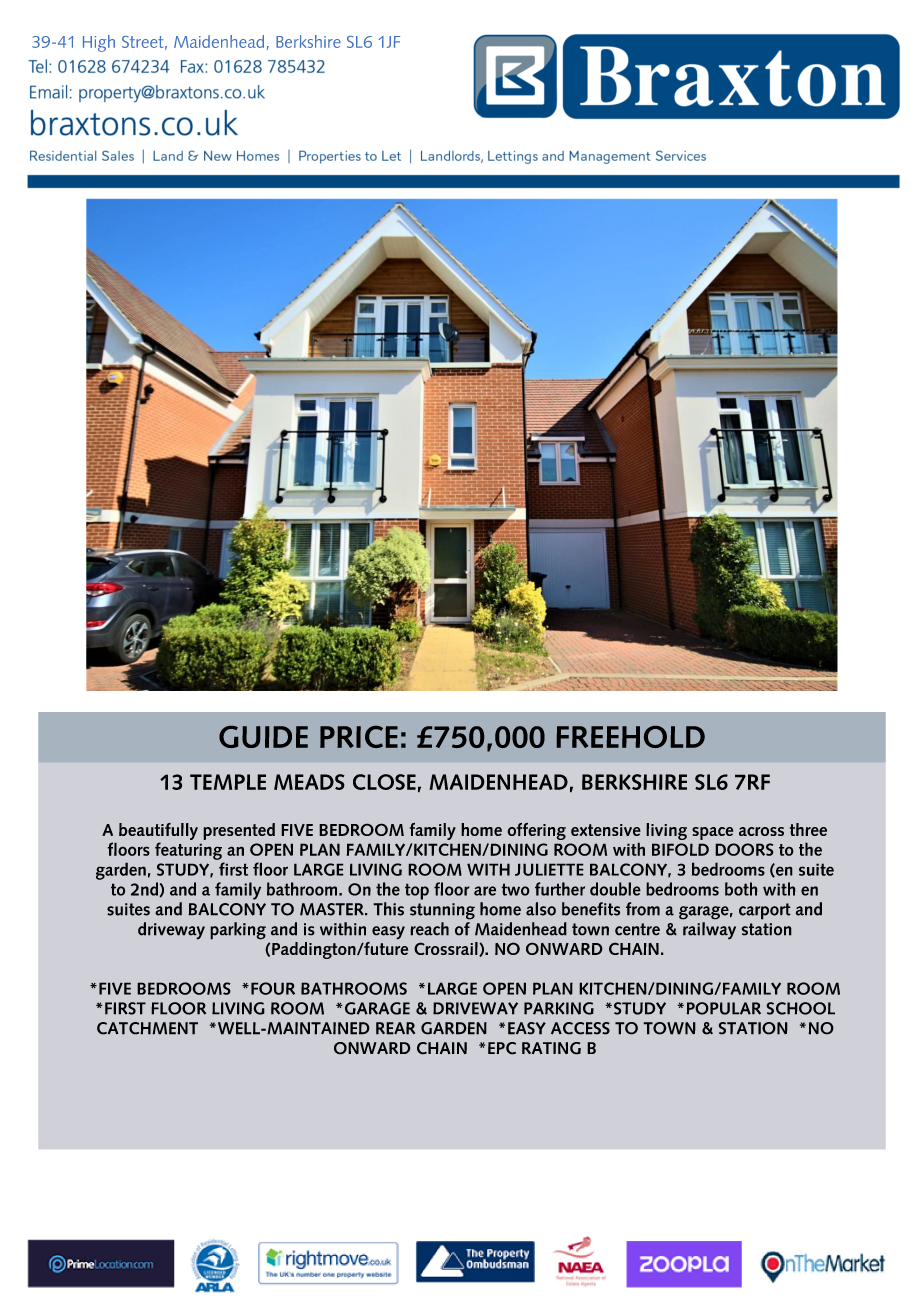  What do you see at coordinates (99, 43) in the image?
I see `High` at bounding box center [99, 43].
